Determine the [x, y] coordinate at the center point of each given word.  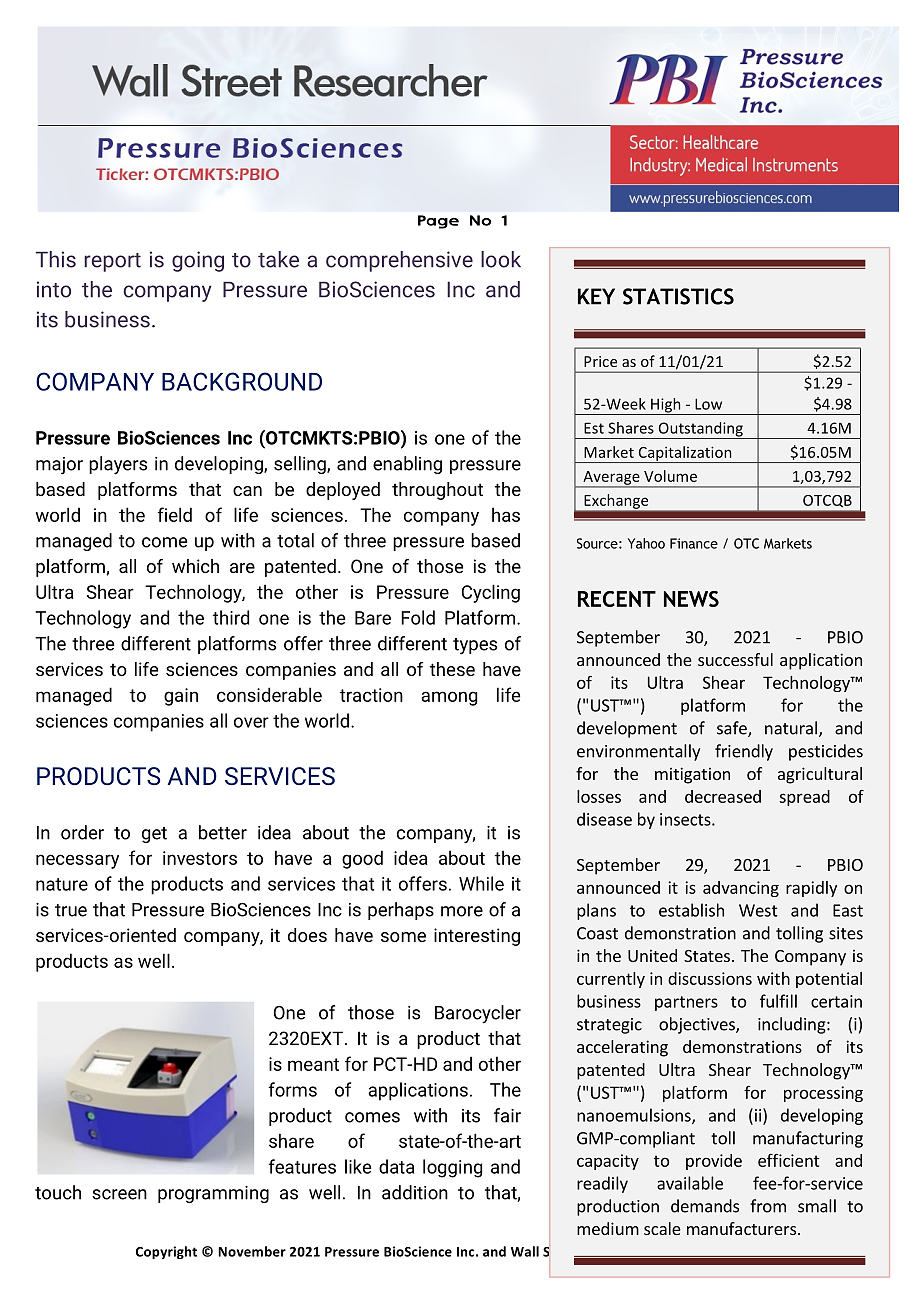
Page [438, 222]
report [112, 262]
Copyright [166, 1252]
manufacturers [741, 1228]
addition [415, 1192]
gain [181, 697]
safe [733, 729]
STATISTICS [678, 296]
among [449, 698]
